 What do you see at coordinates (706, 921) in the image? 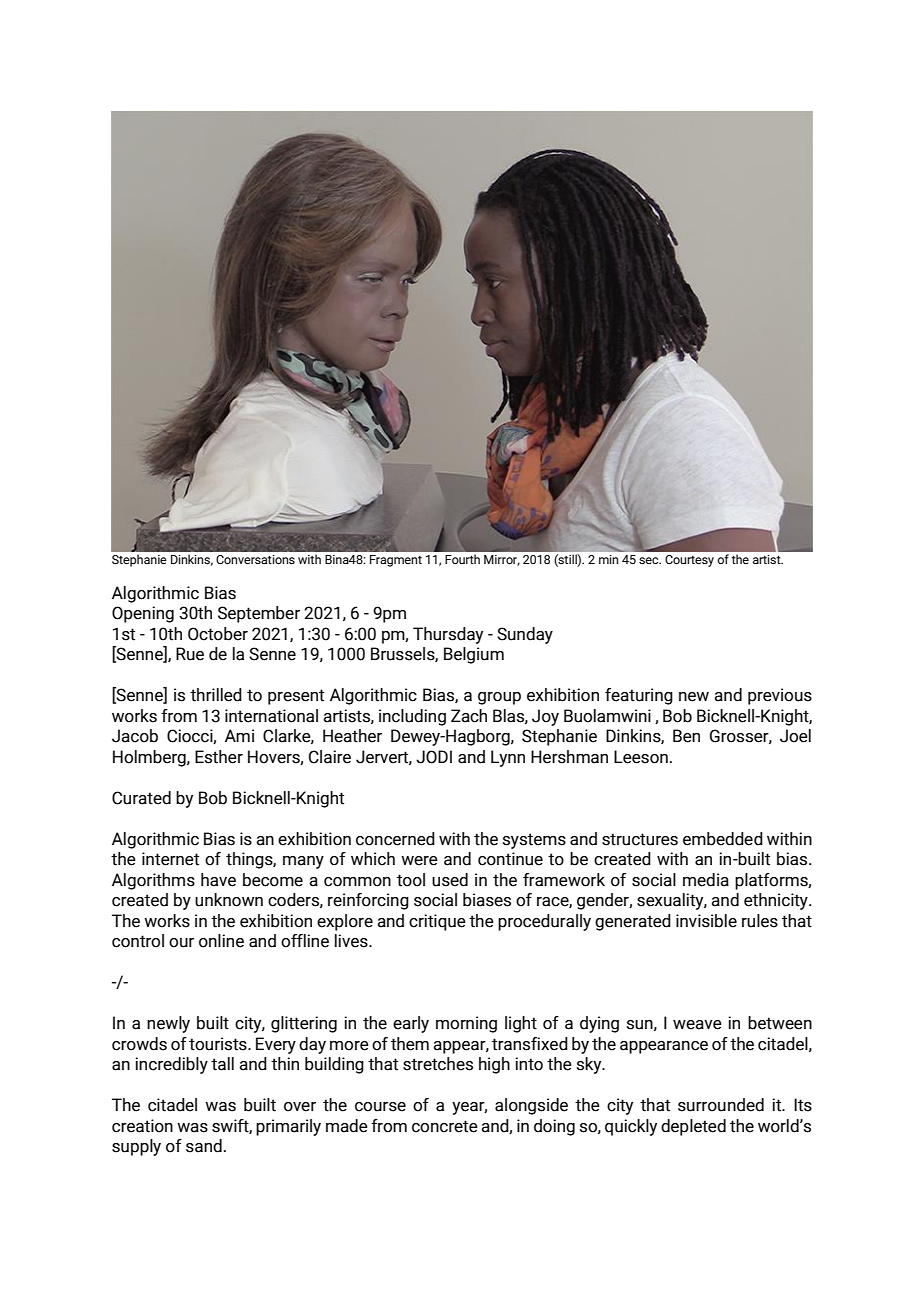
I see `invisible` at bounding box center [706, 921].
